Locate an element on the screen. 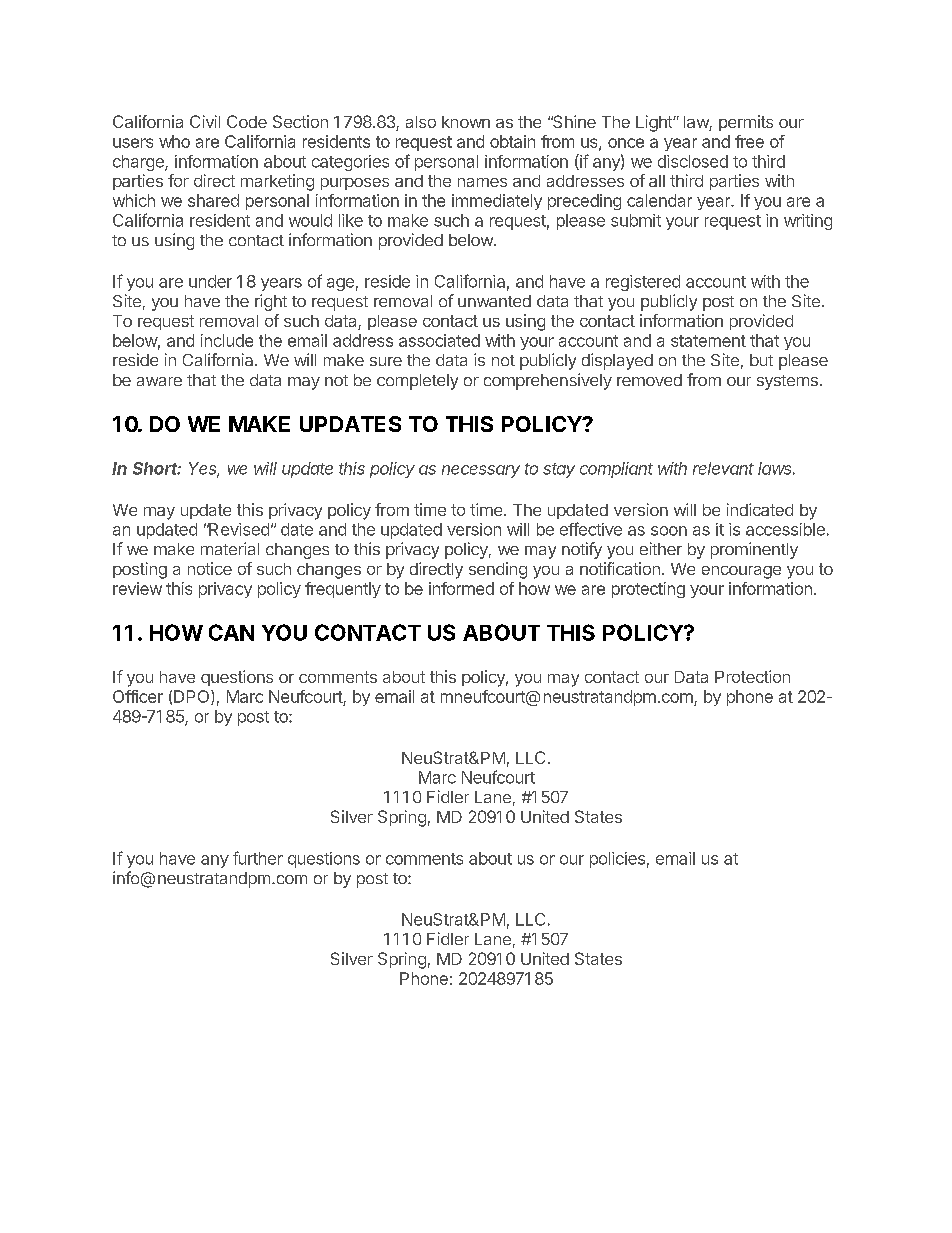 The image size is (952, 1233). who is located at coordinates (174, 141).
